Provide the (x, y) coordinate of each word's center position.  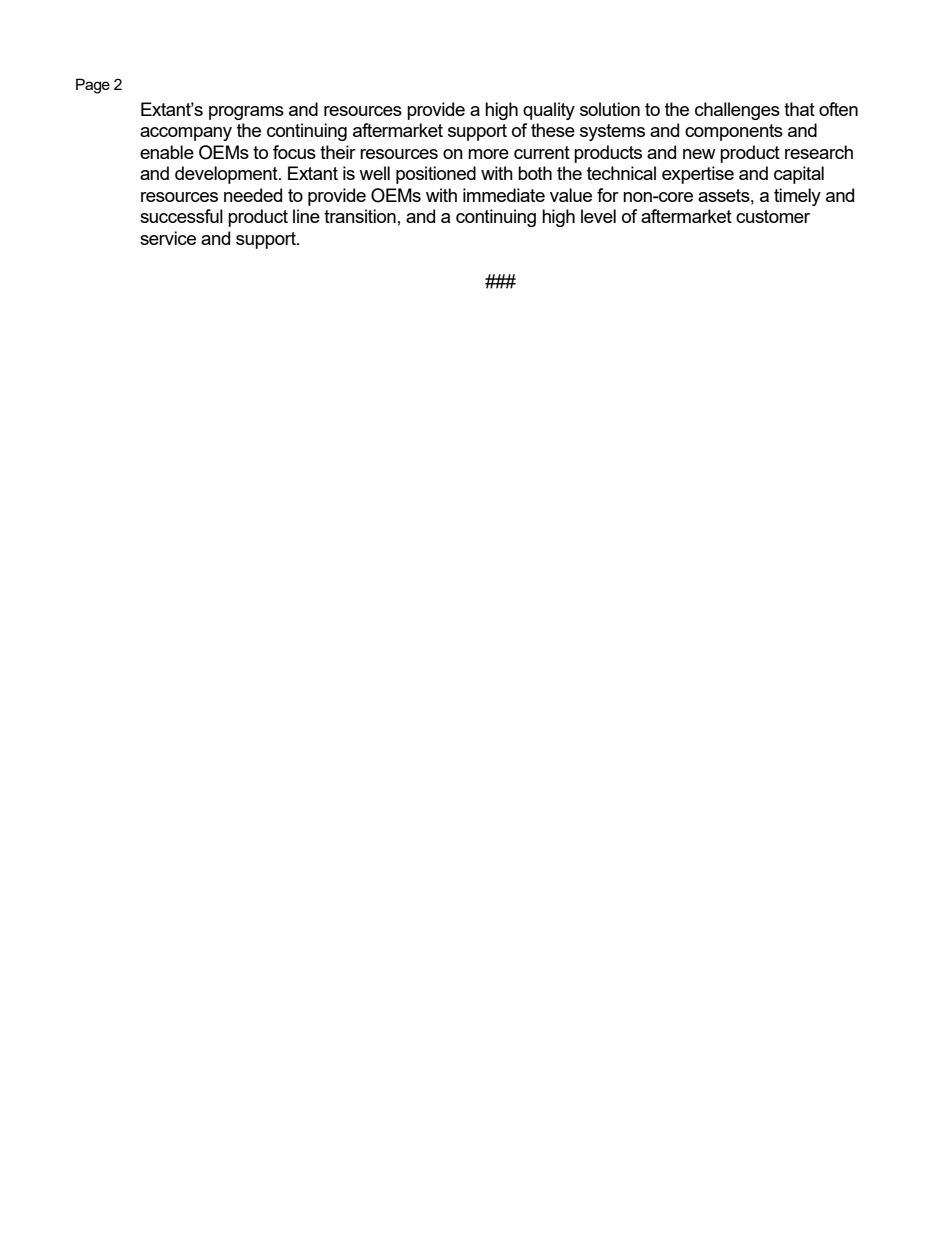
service (168, 238)
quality (549, 111)
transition (360, 216)
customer (773, 216)
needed (253, 195)
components (734, 132)
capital (799, 175)
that (799, 109)
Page (93, 86)
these (553, 130)
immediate (504, 195)
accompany (186, 134)
